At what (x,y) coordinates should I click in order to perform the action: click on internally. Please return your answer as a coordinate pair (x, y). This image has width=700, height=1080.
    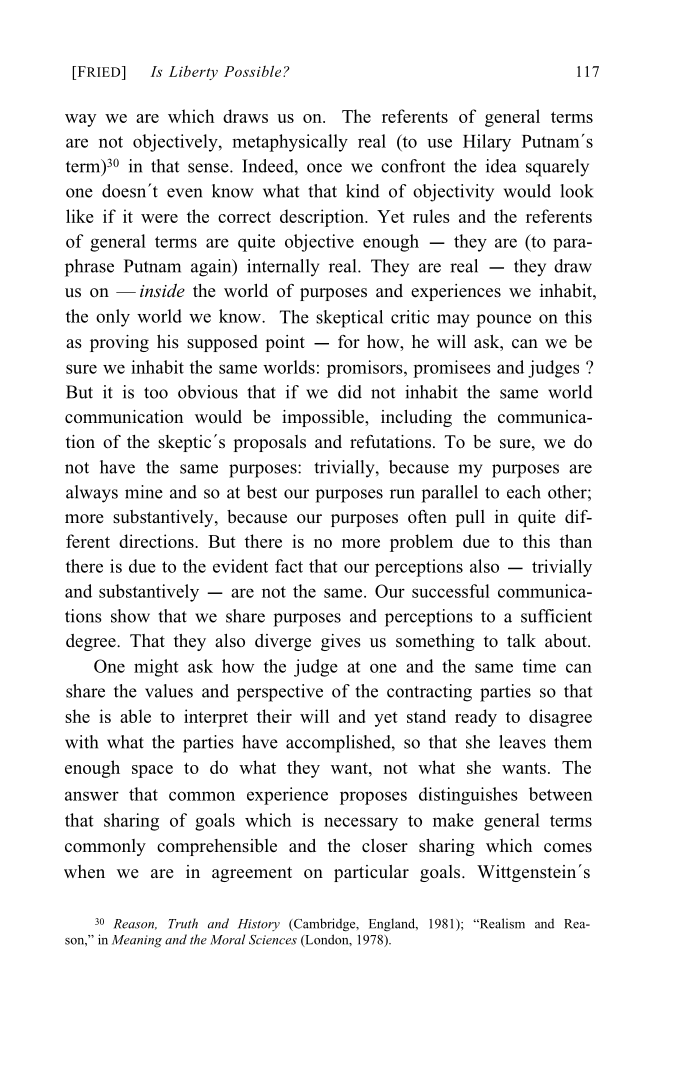
    Looking at the image, I should click on (283, 268).
